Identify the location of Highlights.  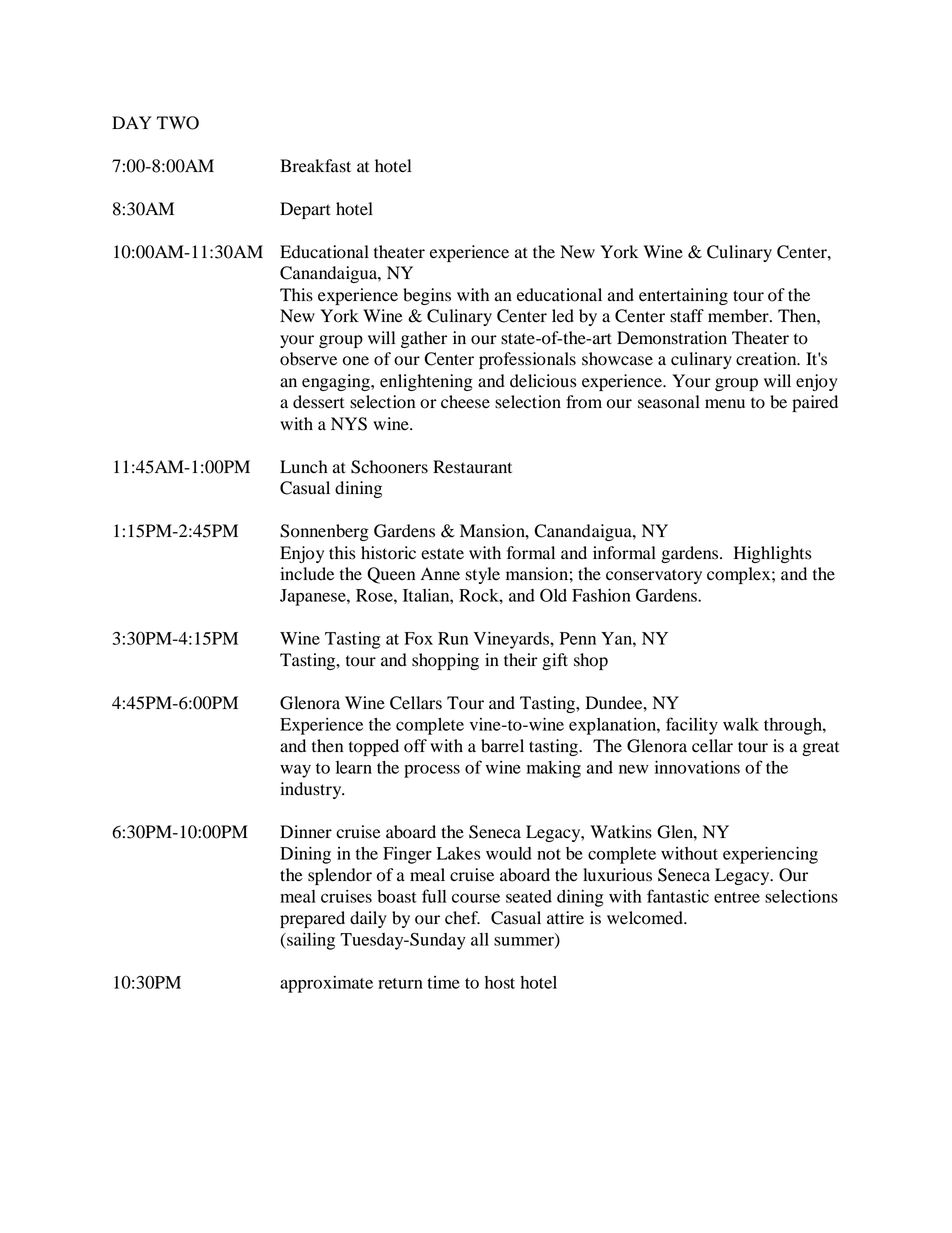
(772, 554).
